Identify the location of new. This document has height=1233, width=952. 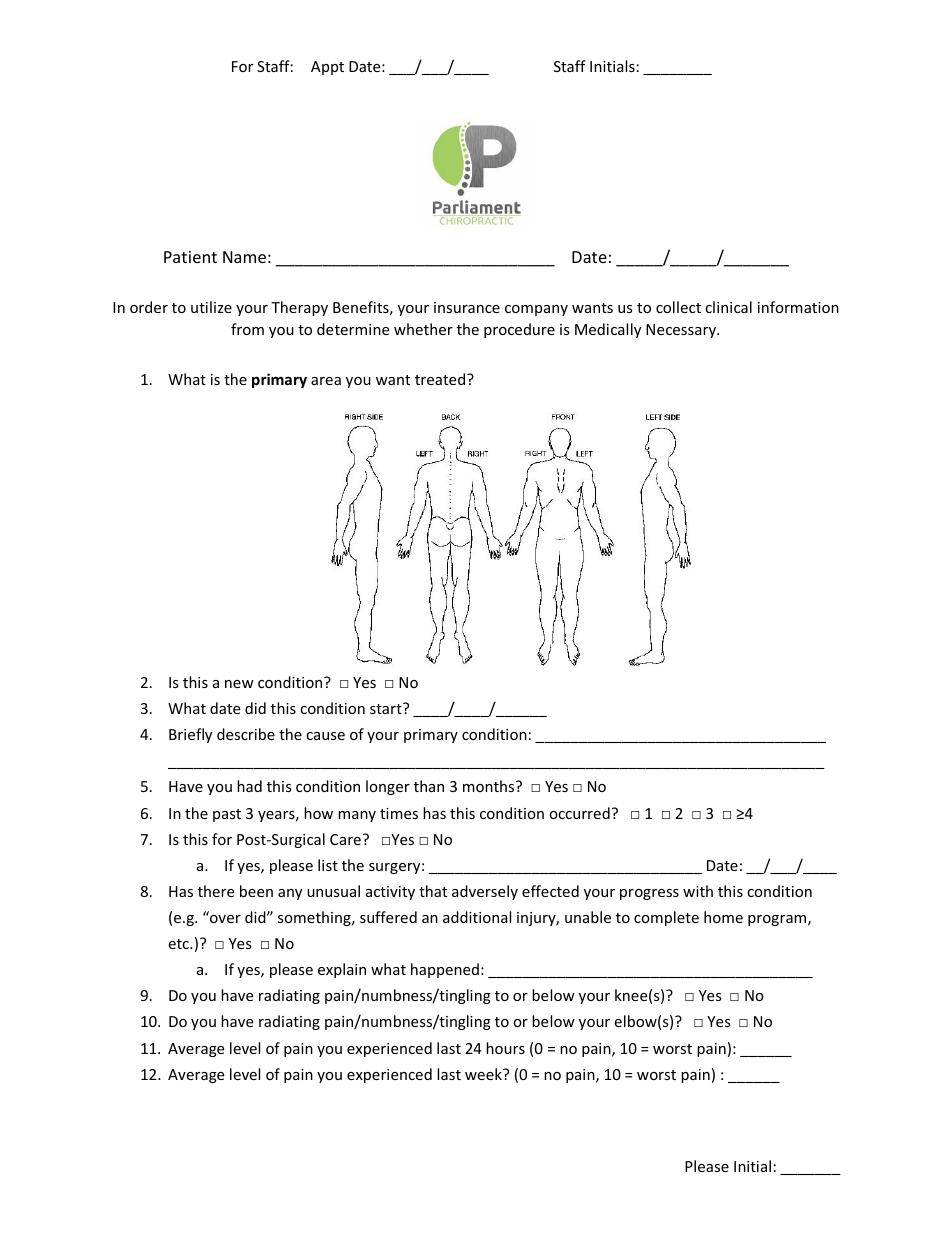
(239, 684).
